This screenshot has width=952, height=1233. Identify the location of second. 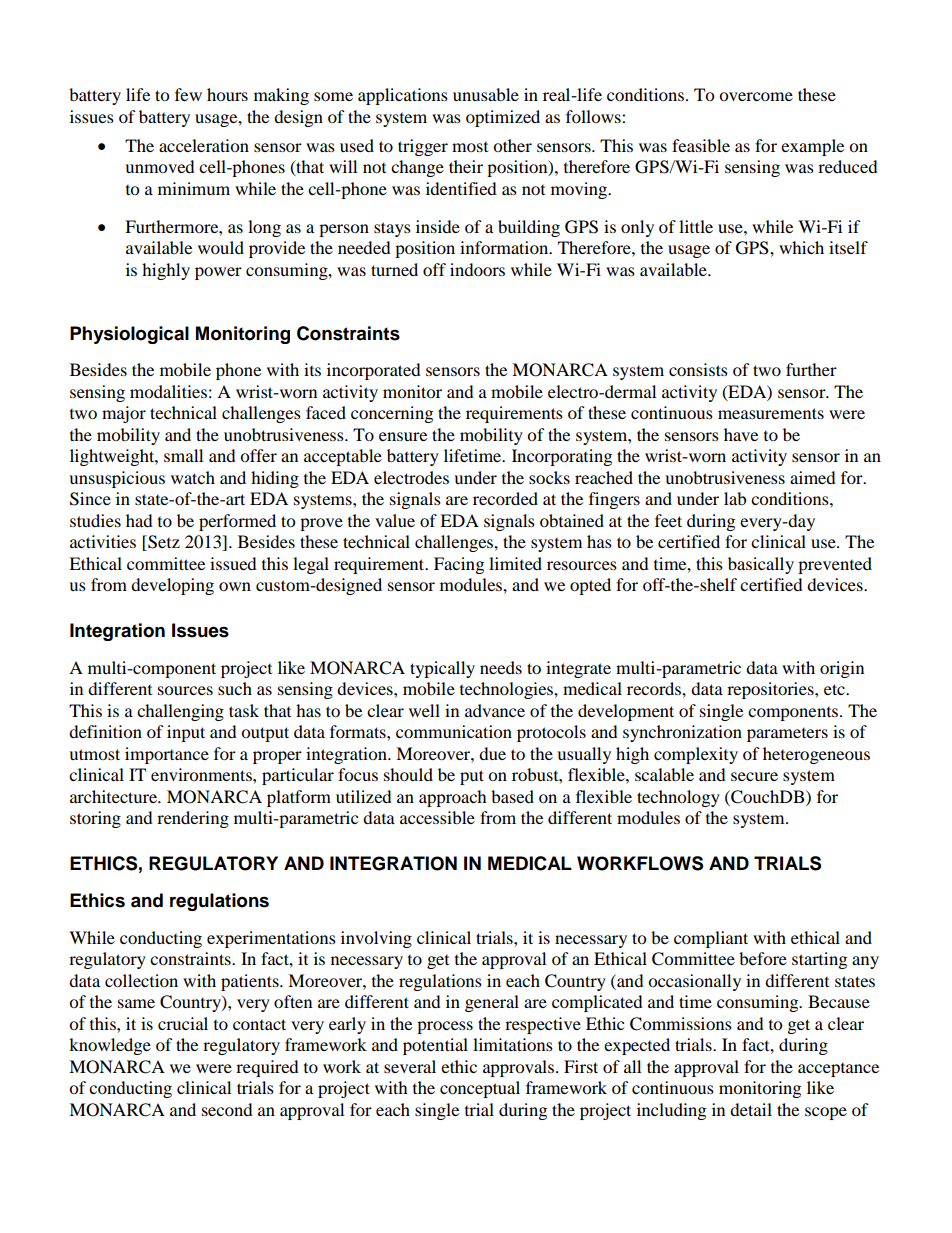
(227, 1109).
